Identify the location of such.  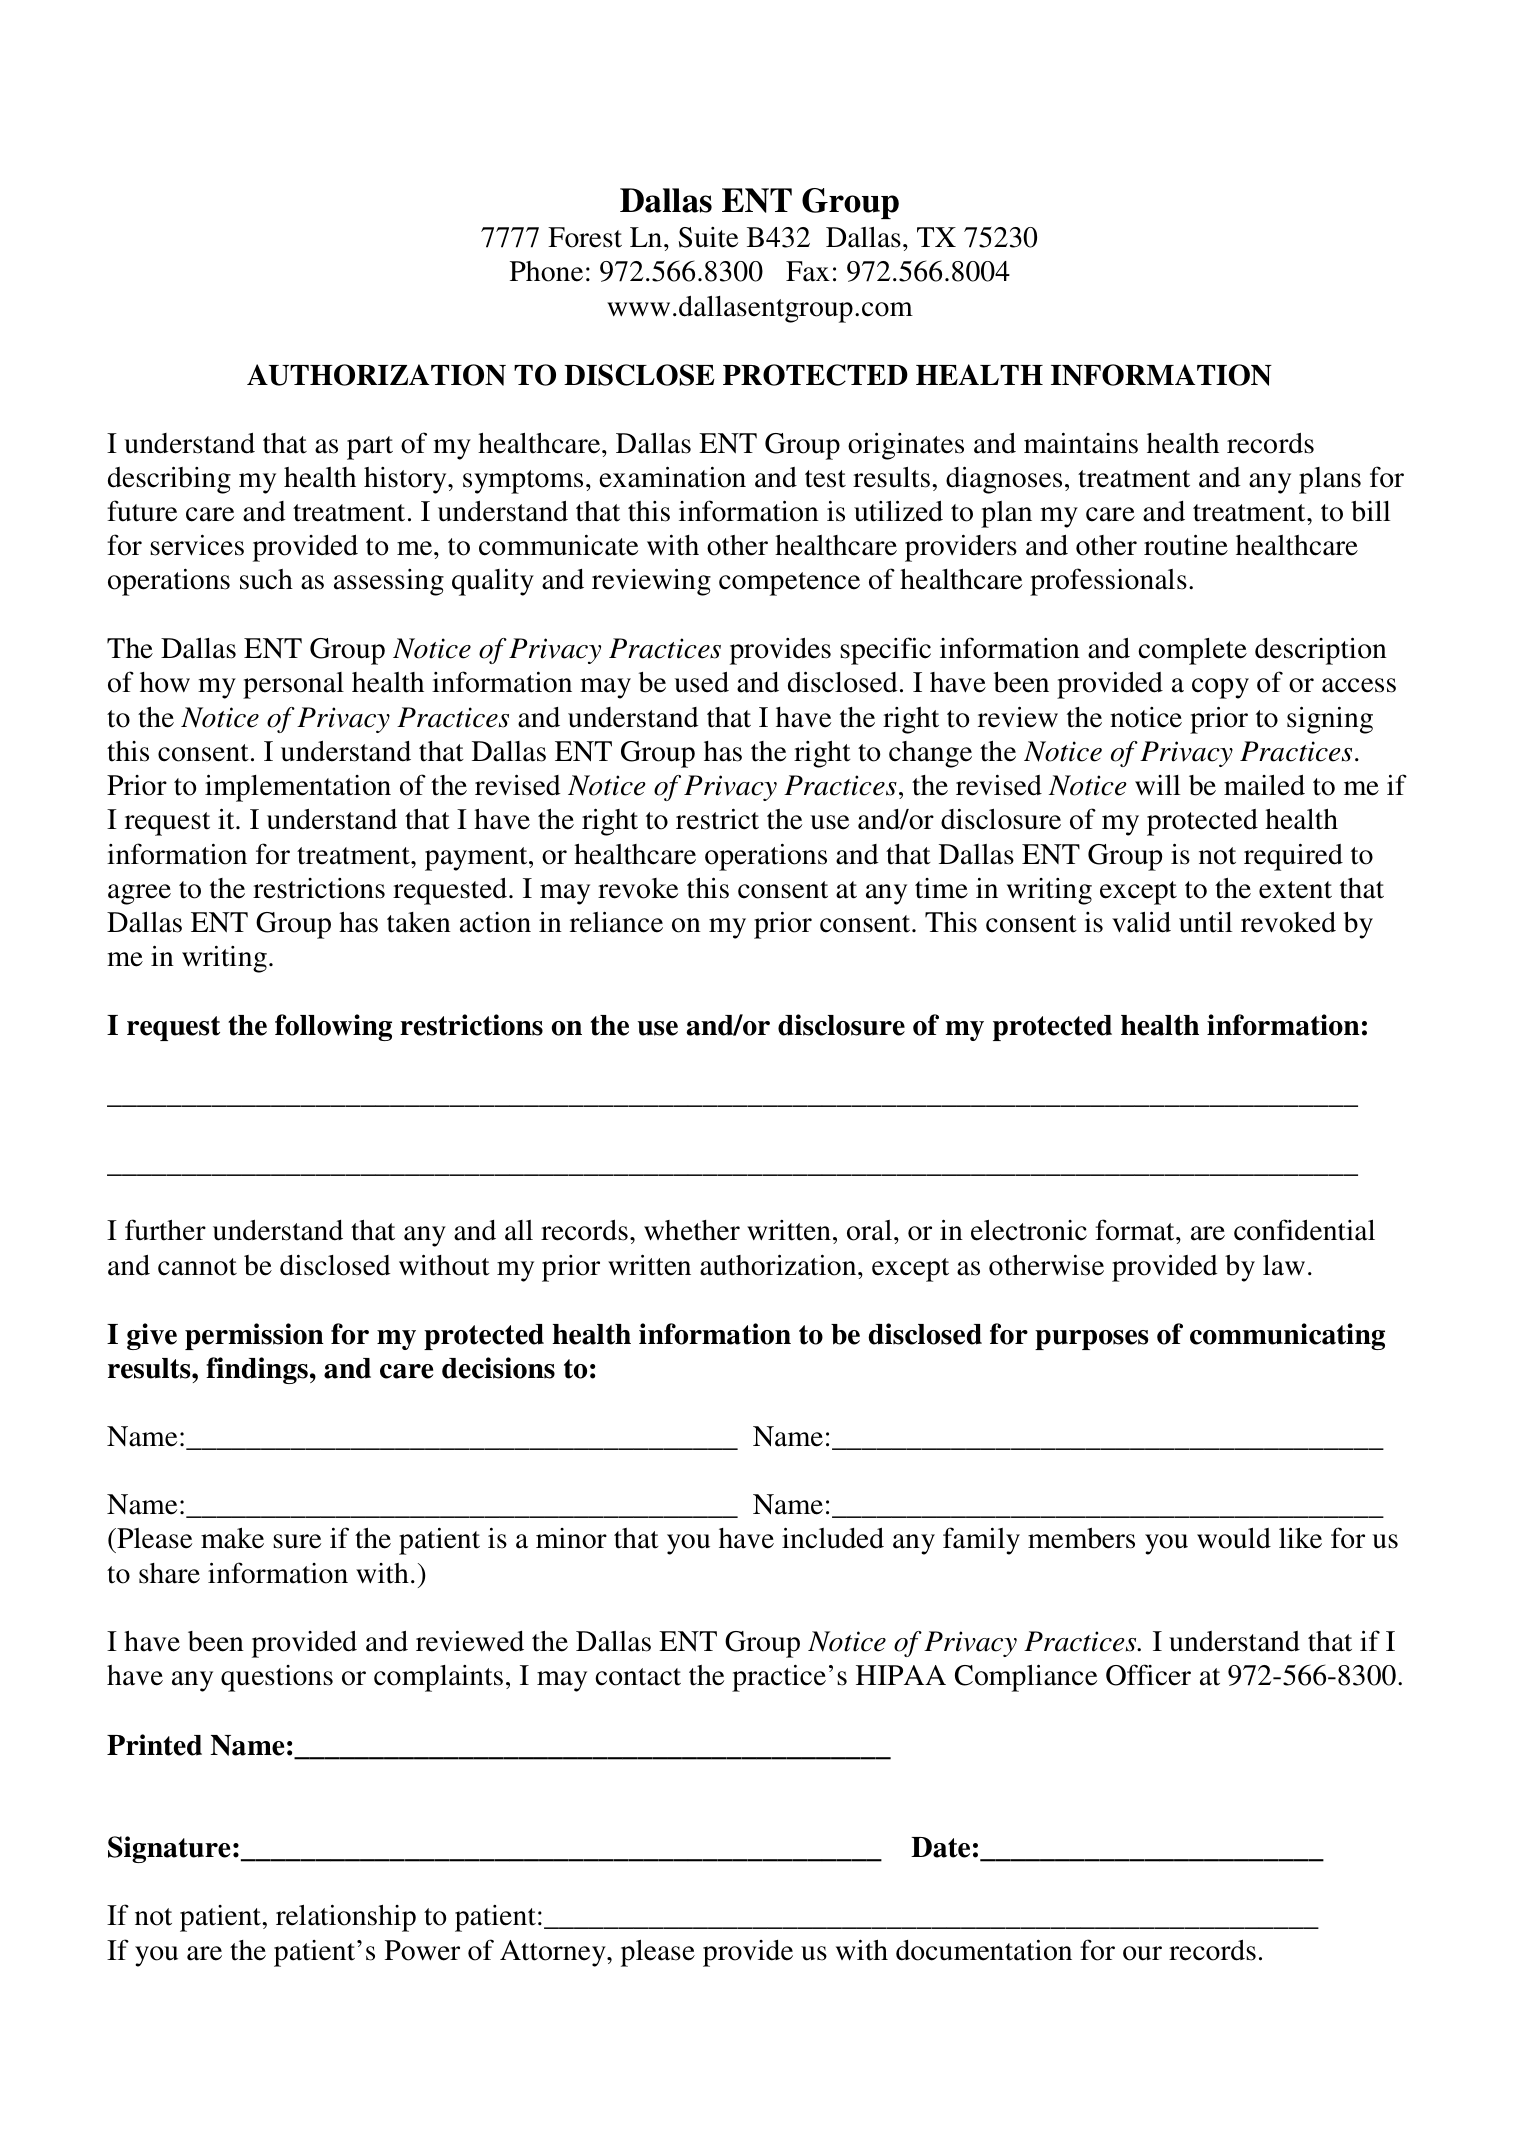
(266, 579).
